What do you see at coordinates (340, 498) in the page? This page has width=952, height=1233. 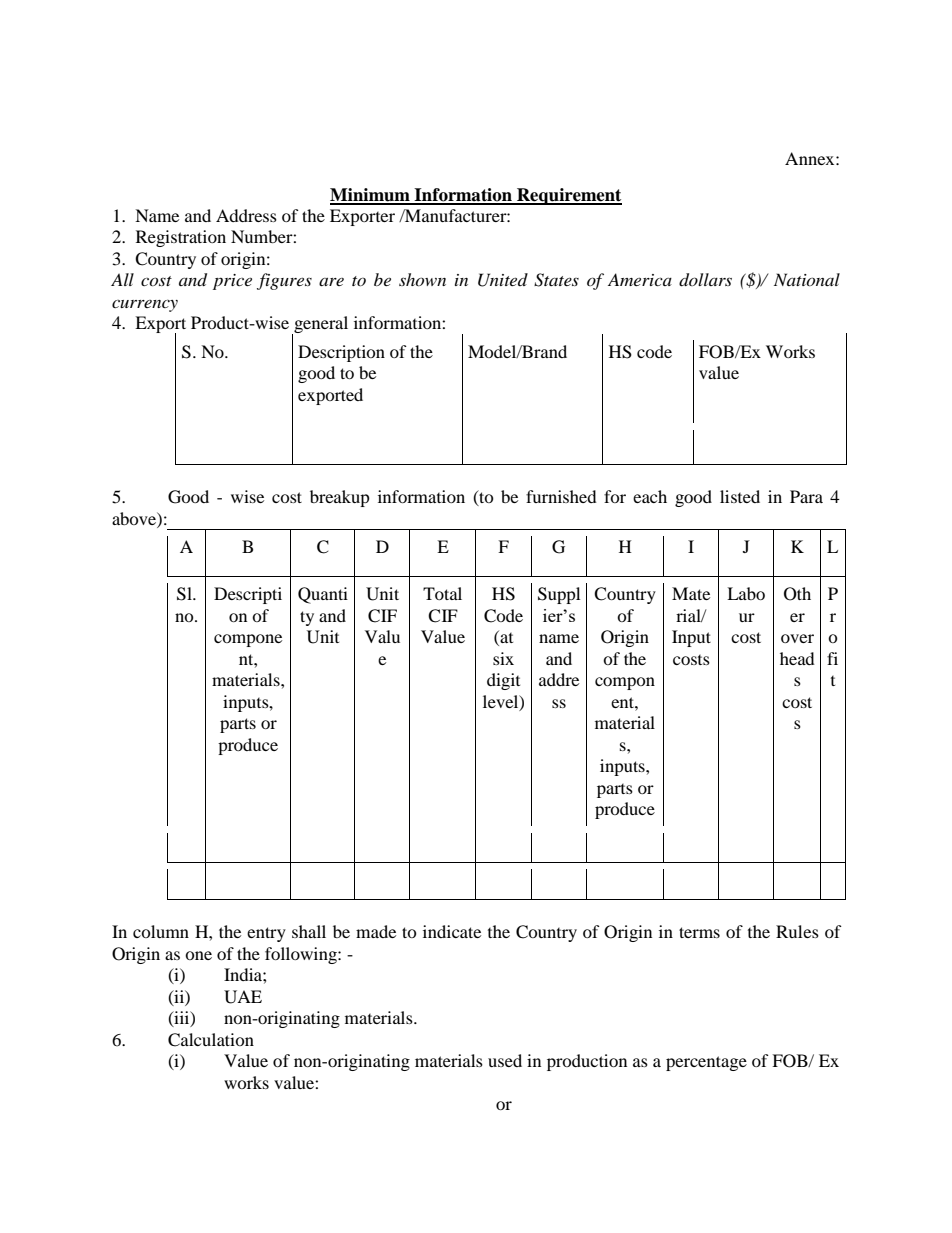 I see `breakup` at bounding box center [340, 498].
